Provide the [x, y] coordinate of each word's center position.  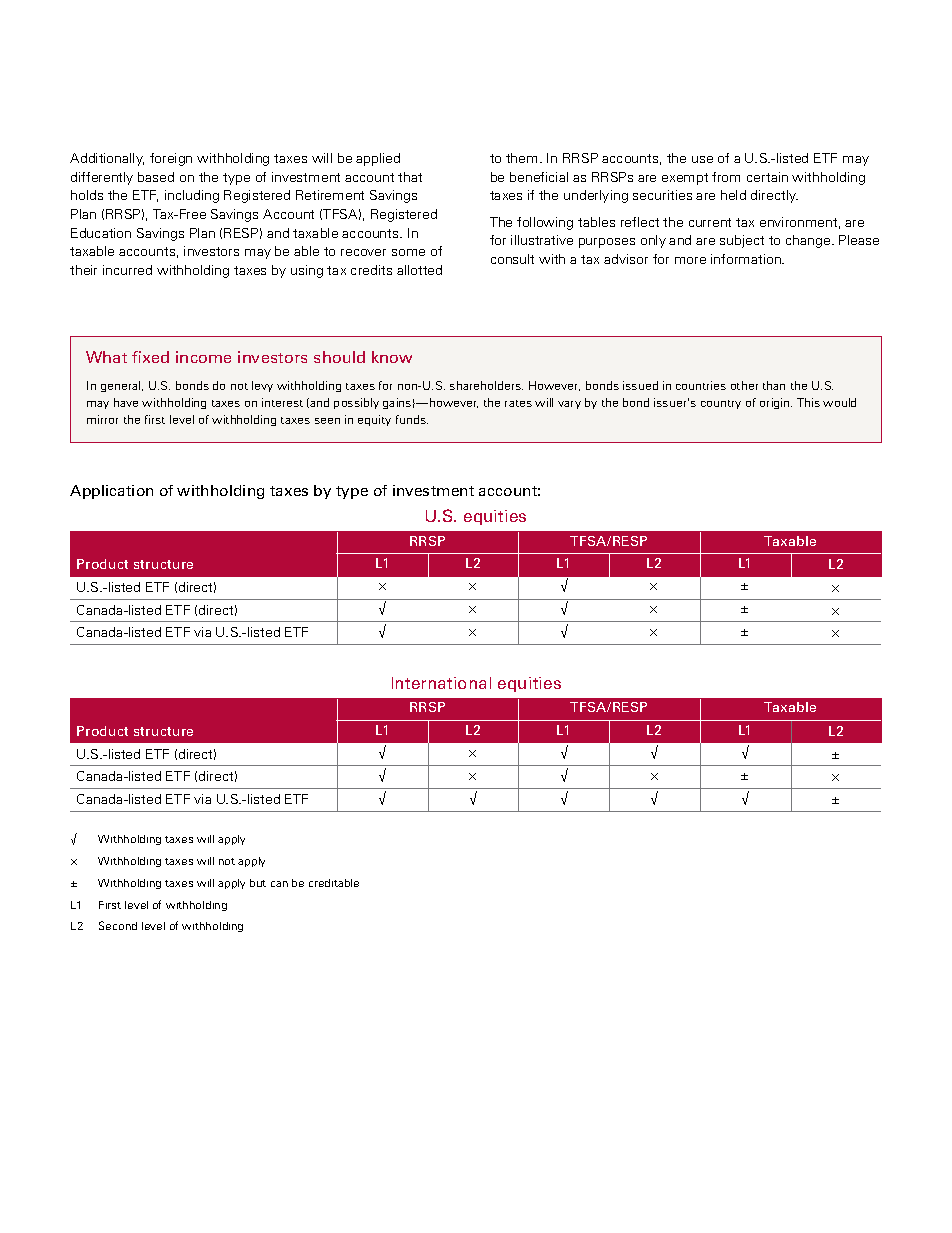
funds [412, 419]
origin [776, 403]
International [441, 683]
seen [327, 421]
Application [111, 492]
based [156, 177]
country [721, 404]
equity [374, 420]
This [808, 402]
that [410, 177]
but [258, 883]
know [392, 357]
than [774, 385]
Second [118, 925]
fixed [150, 357]
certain [767, 177]
